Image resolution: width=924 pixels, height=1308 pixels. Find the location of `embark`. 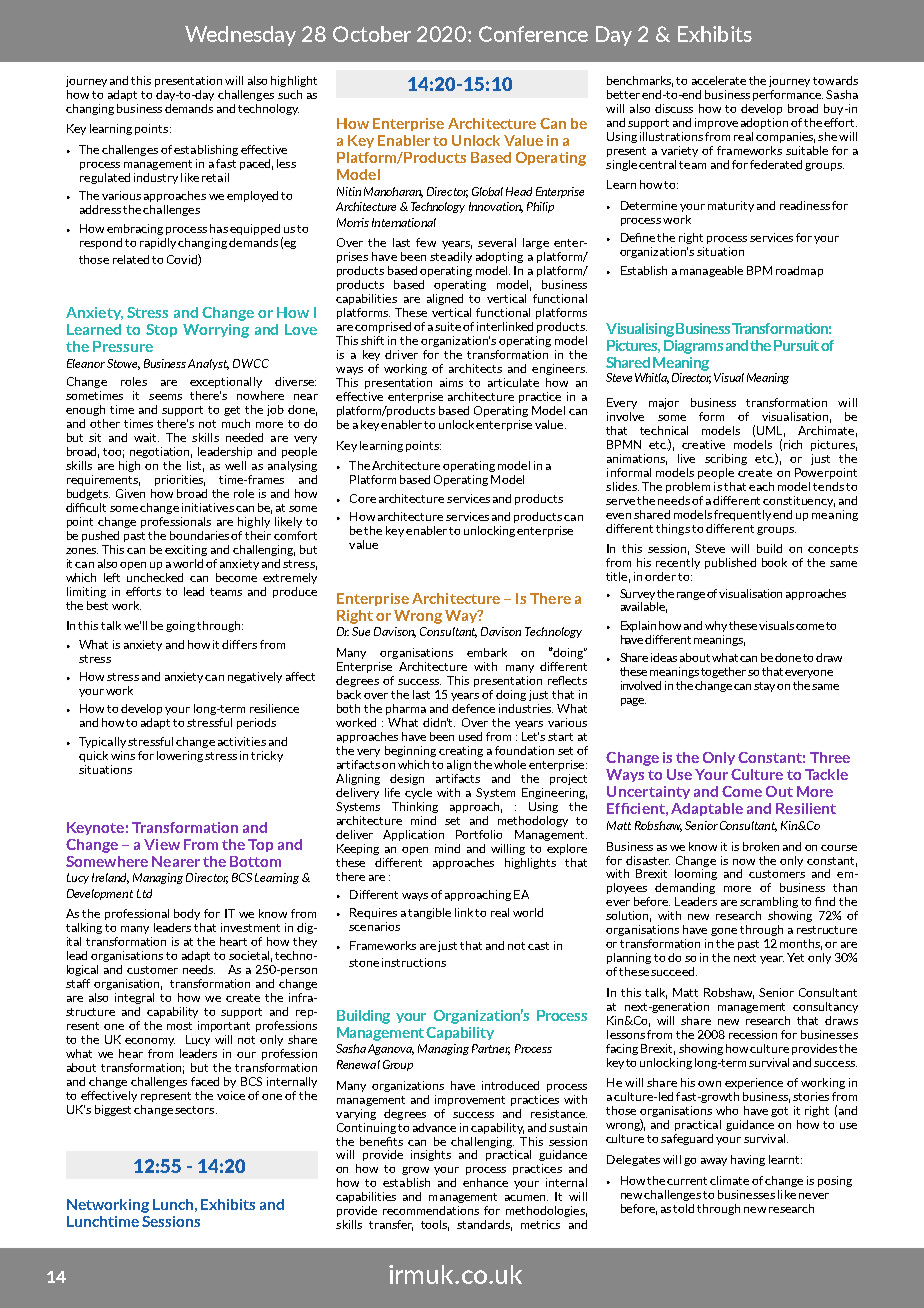

embark is located at coordinates (487, 652).
